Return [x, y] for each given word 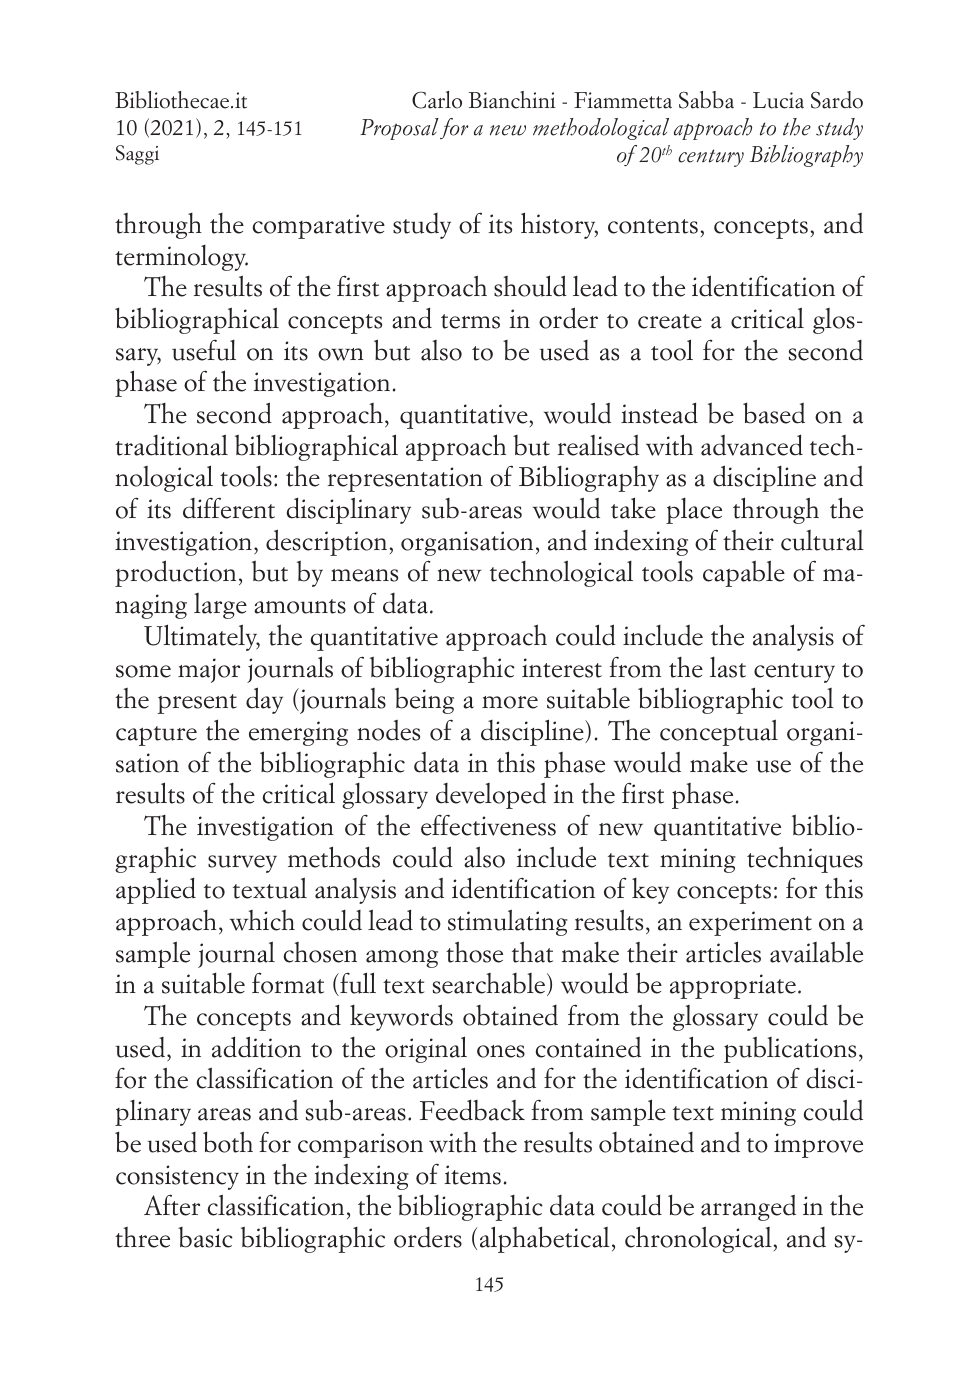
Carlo [437, 100]
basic [205, 1237]
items [473, 1175]
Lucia [778, 100]
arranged [748, 1208]
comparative [319, 226]
